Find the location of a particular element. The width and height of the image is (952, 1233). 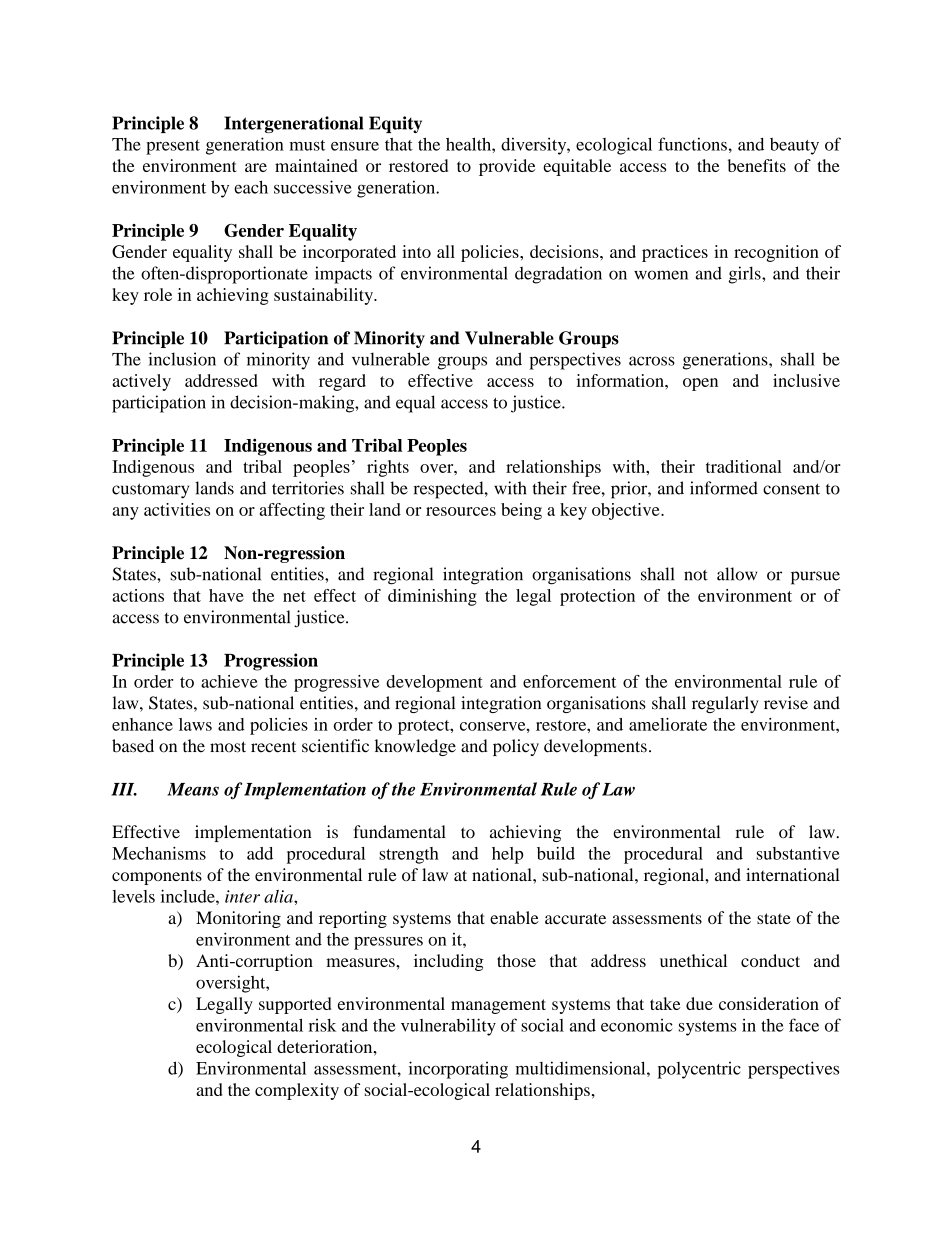

traditional is located at coordinates (744, 466).
